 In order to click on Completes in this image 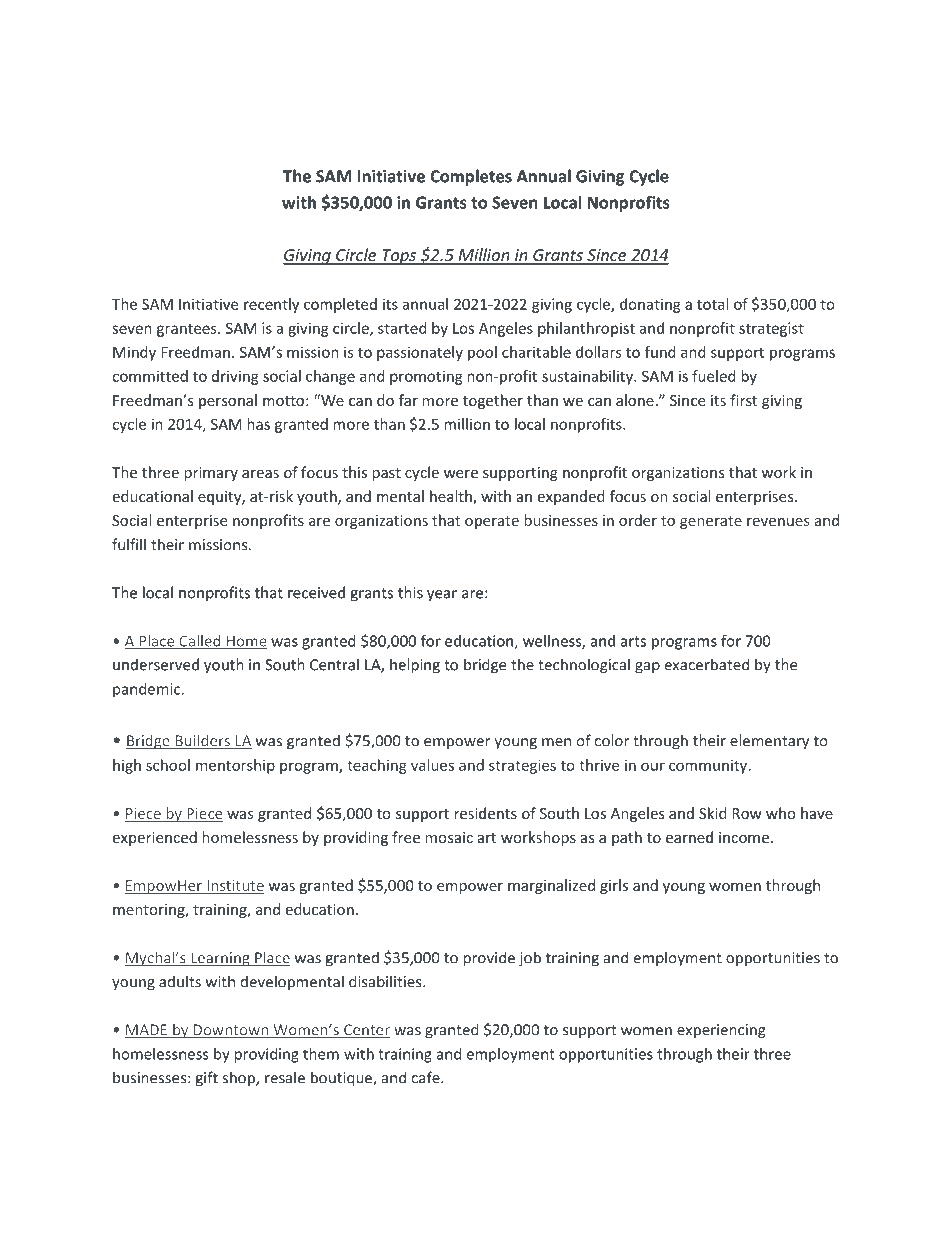, I will do `click(471, 177)`.
